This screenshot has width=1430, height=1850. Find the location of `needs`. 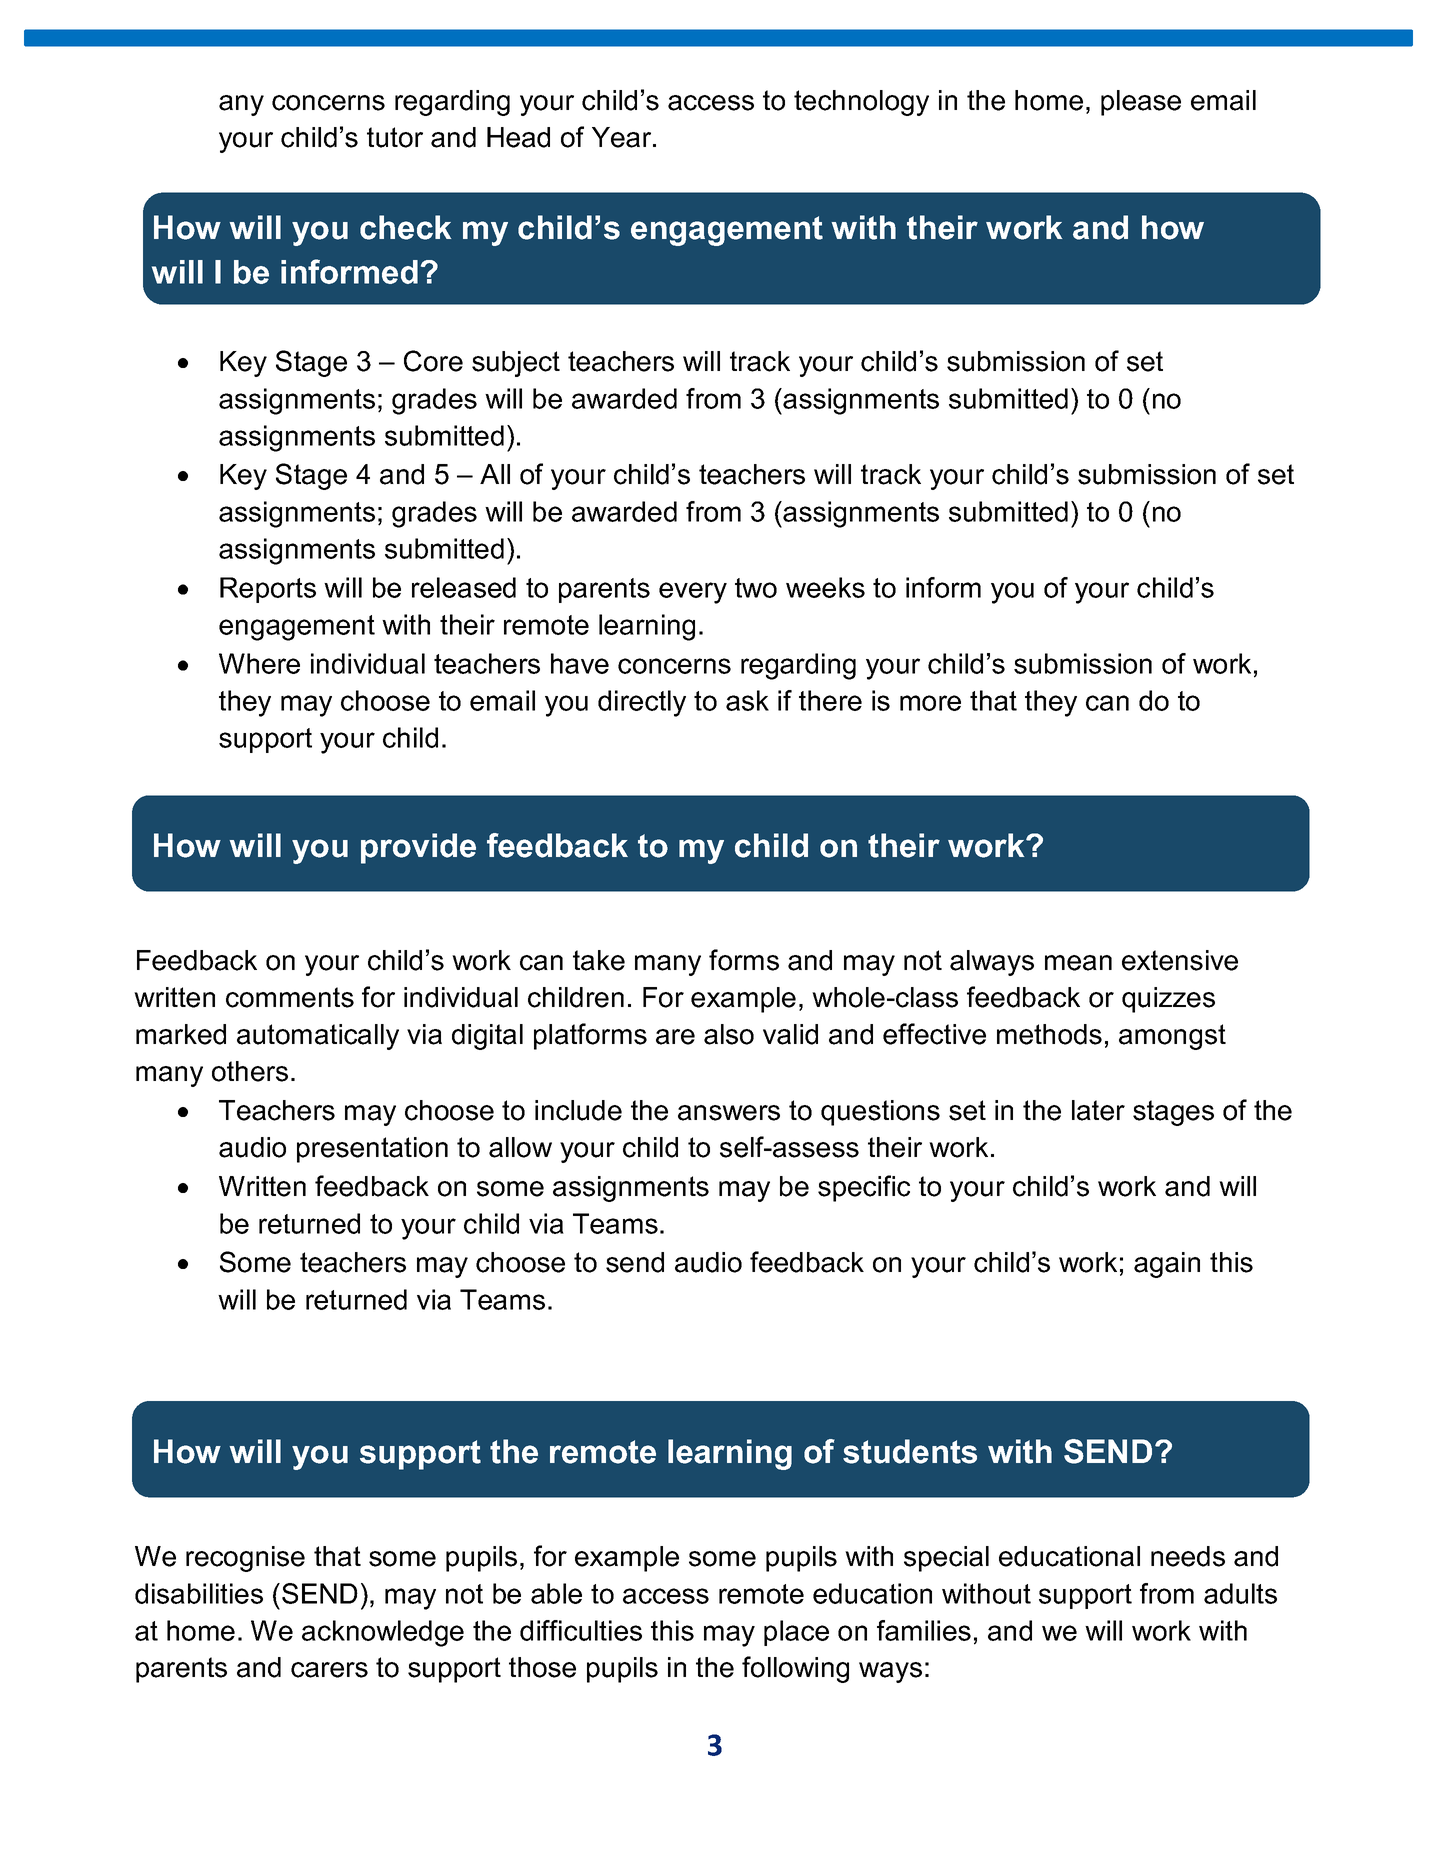

needs is located at coordinates (1188, 1556).
